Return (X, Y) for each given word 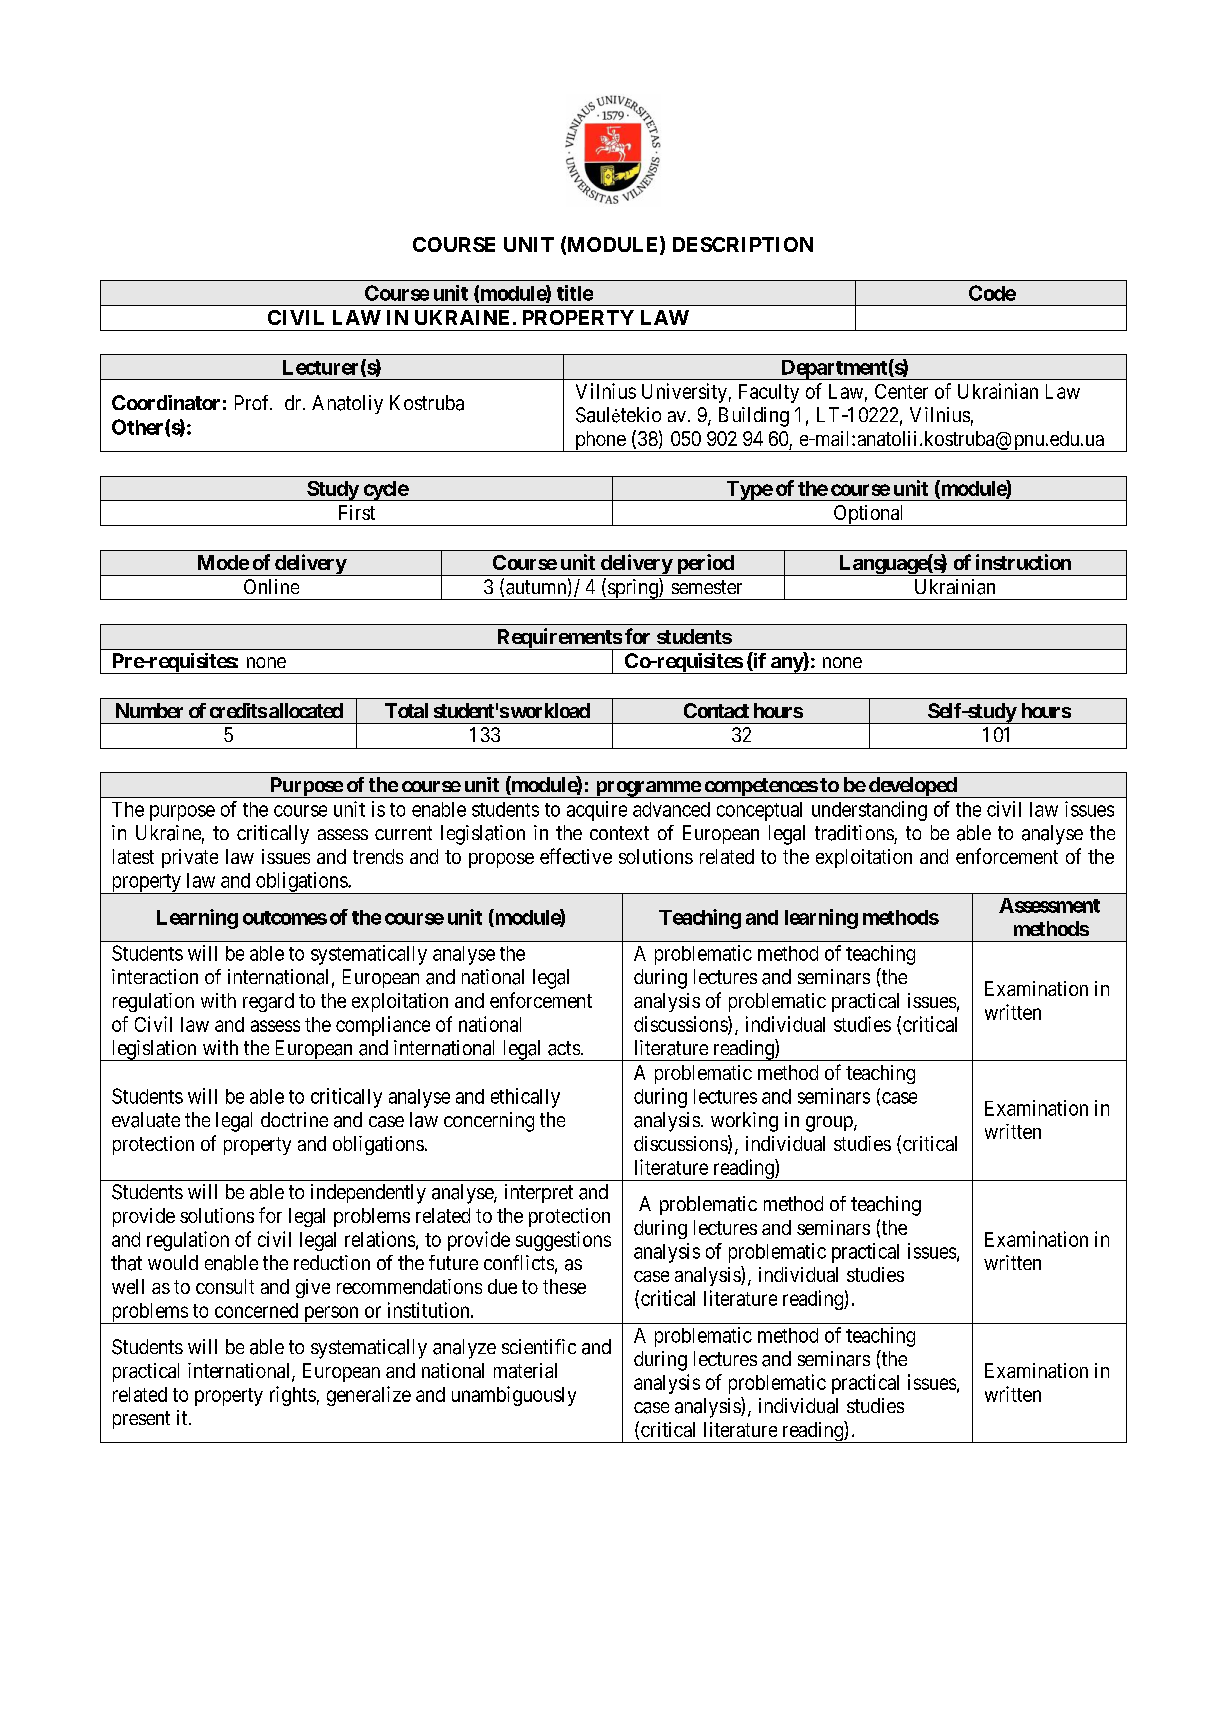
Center (901, 391)
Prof (253, 402)
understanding (869, 811)
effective (576, 856)
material (525, 1370)
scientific (539, 1346)
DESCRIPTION (743, 244)
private (190, 858)
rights (293, 1396)
